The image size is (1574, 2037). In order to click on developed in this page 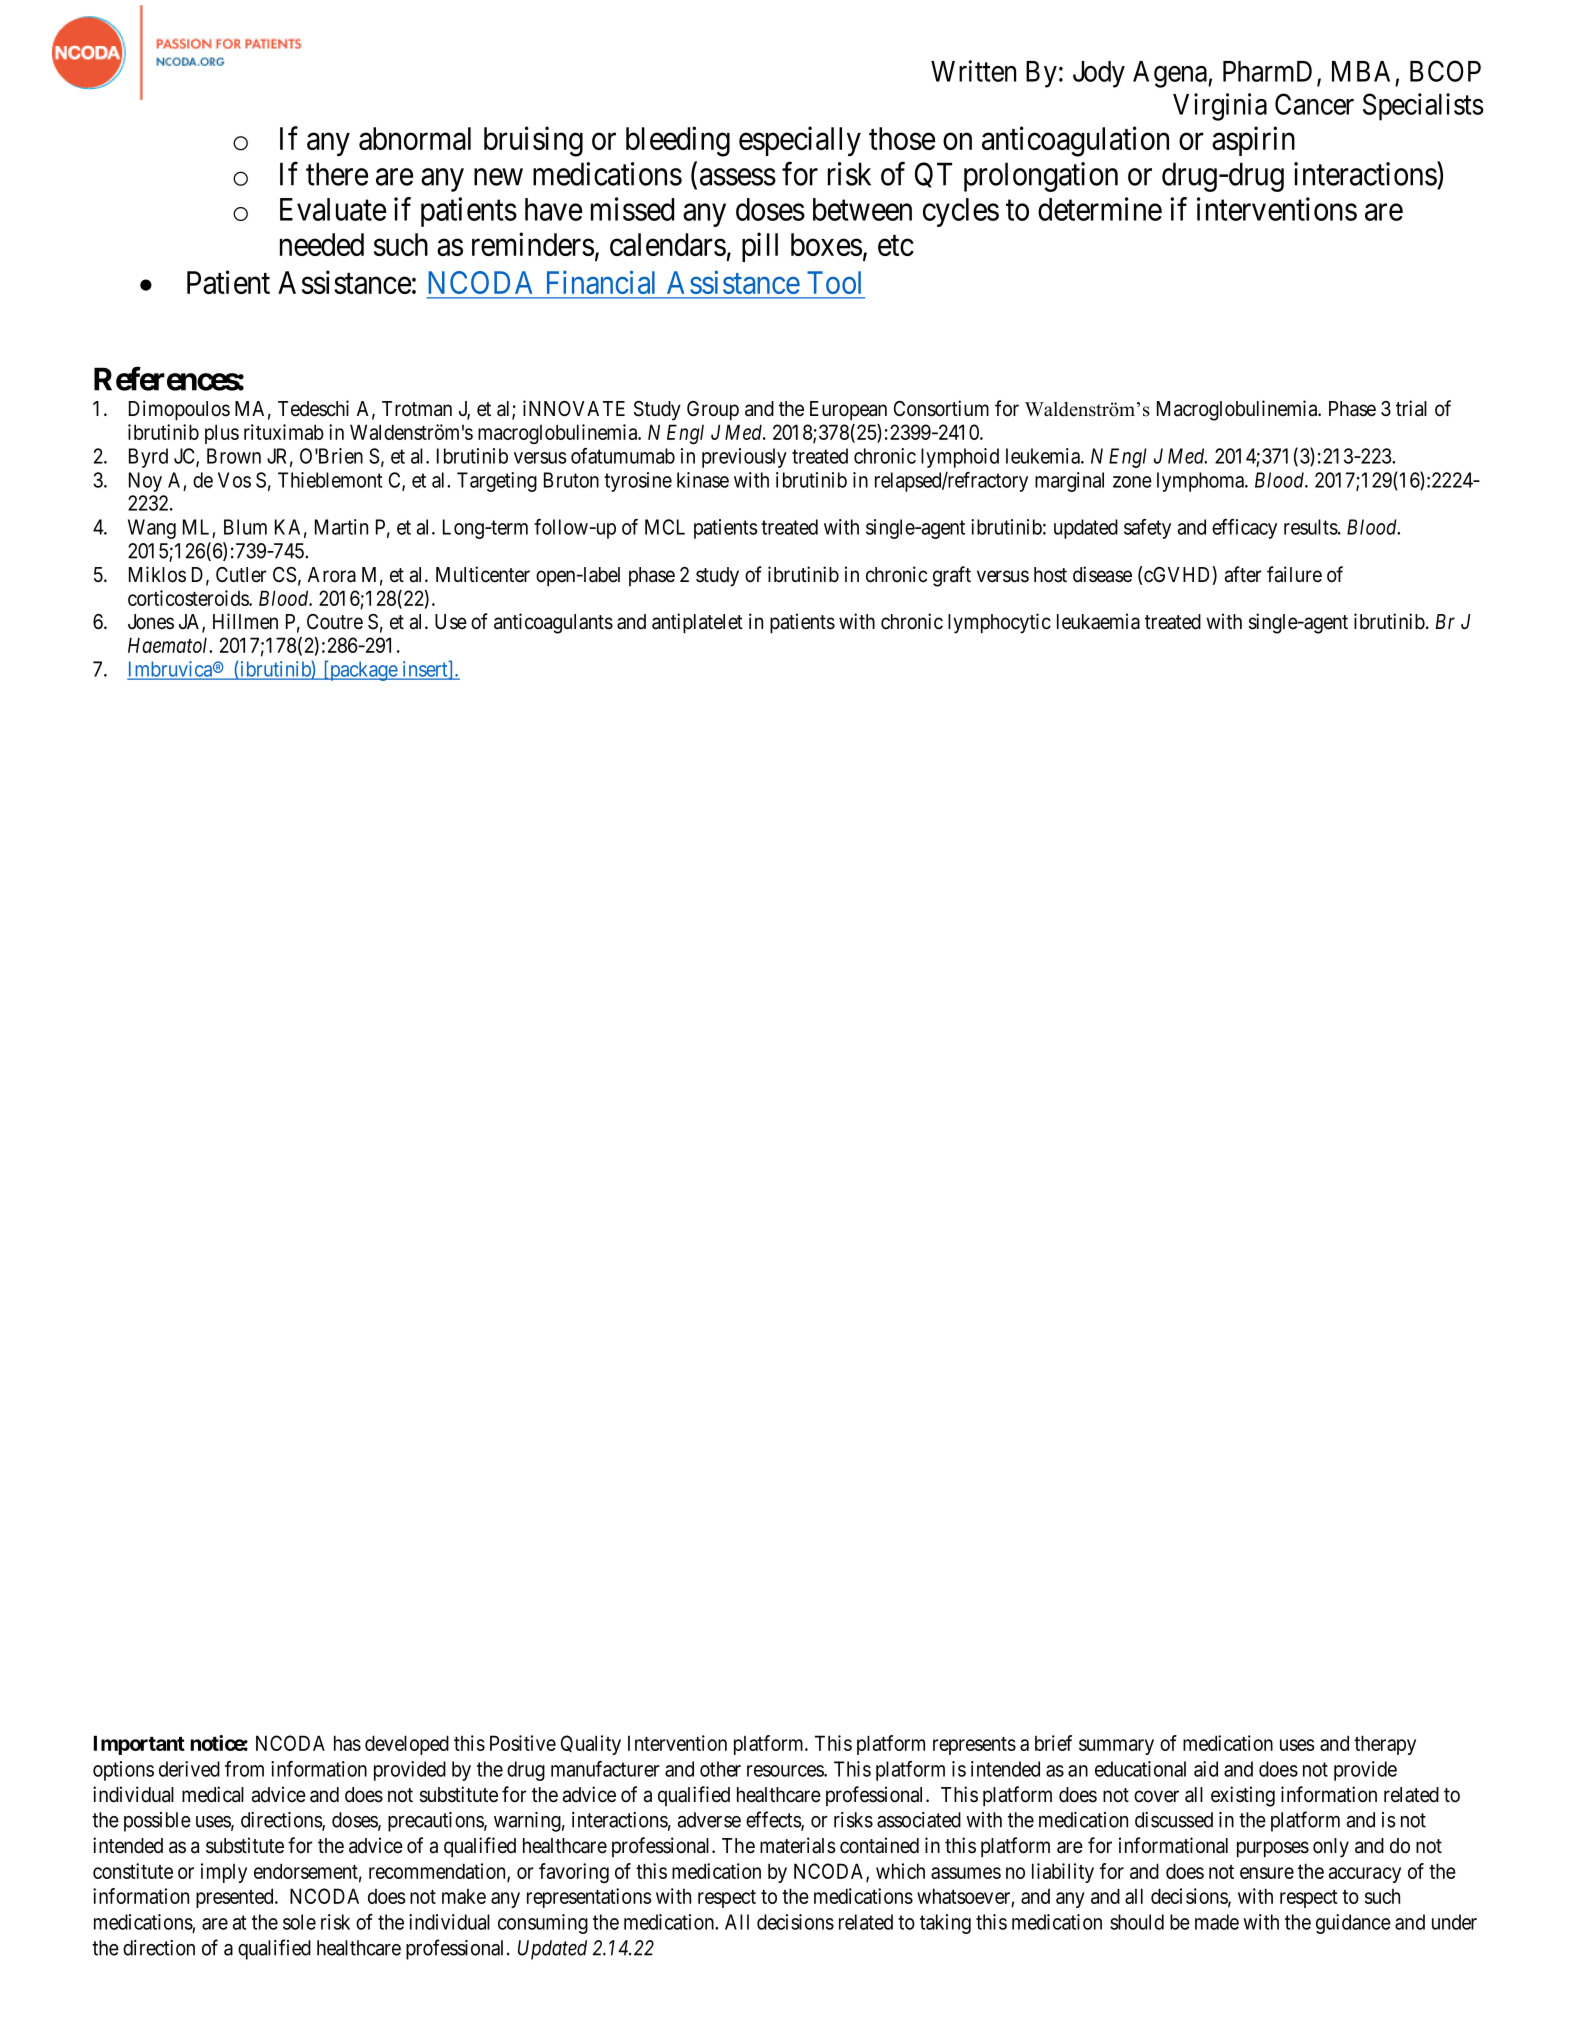, I will do `click(407, 1745)`.
